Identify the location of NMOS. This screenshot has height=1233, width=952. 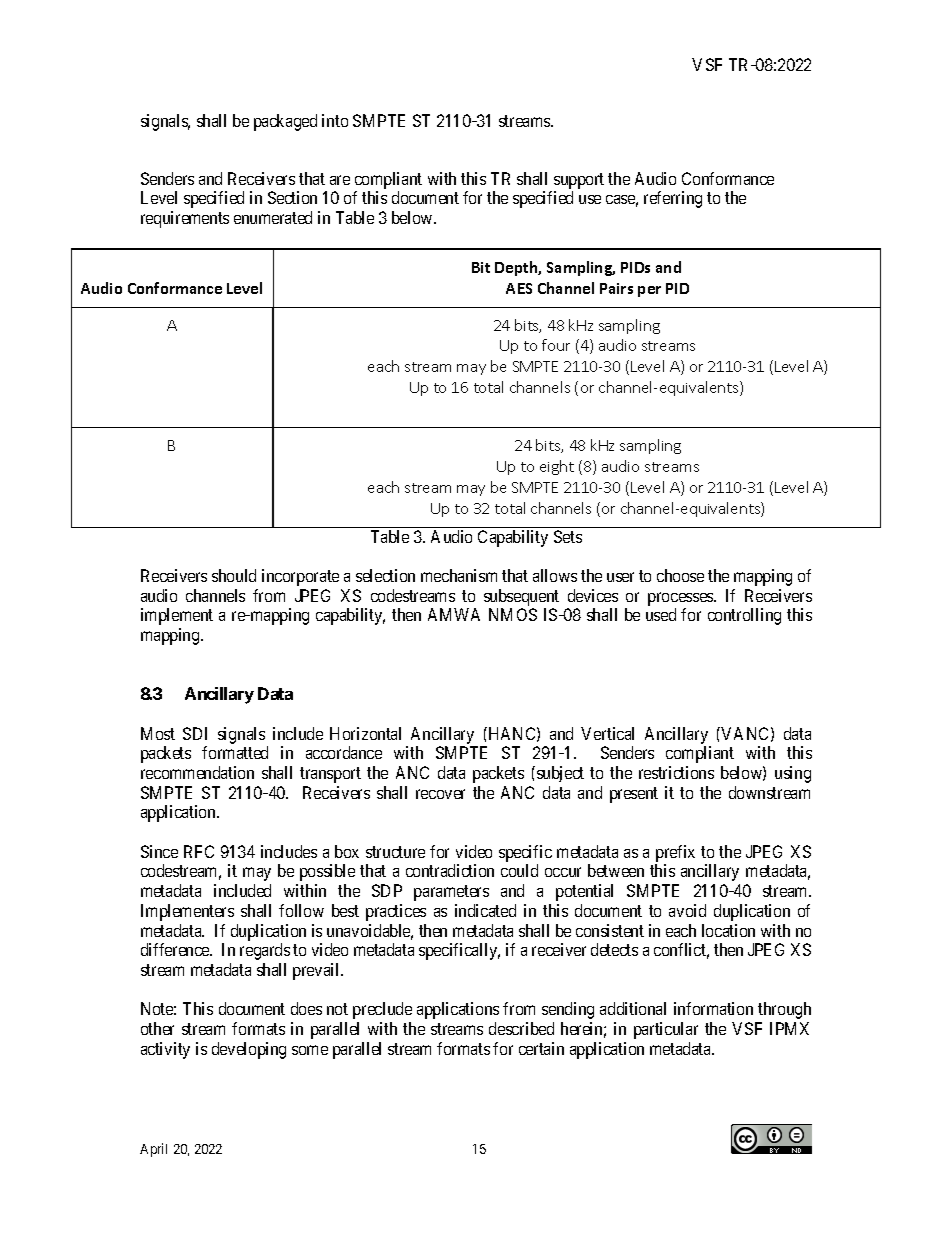
(513, 614).
